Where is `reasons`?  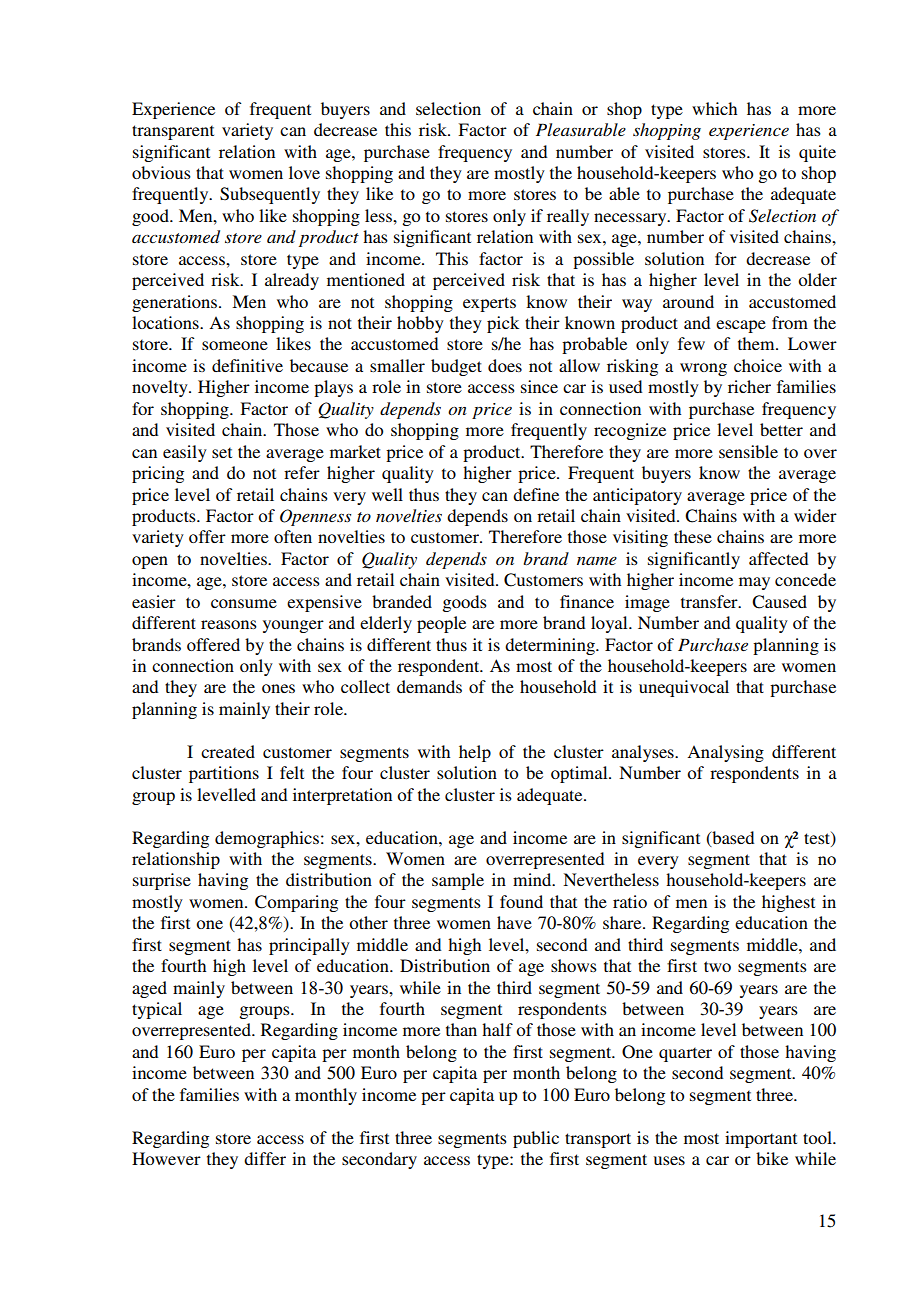
reasons is located at coordinates (229, 624).
